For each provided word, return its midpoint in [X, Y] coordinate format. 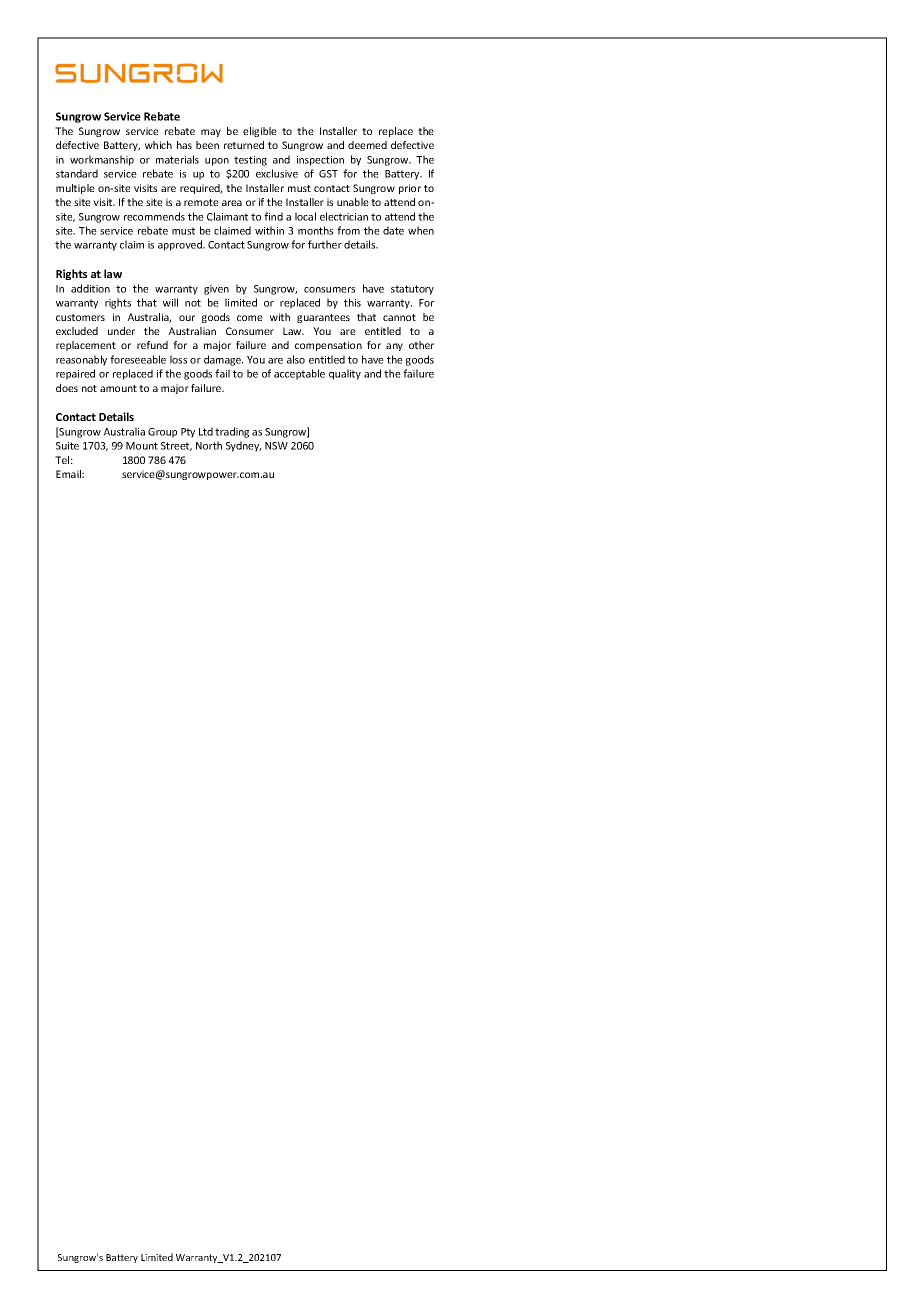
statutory [412, 290]
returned [244, 145]
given [216, 290]
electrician [344, 216]
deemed [367, 145]
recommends [154, 216]
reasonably [81, 360]
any [394, 347]
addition [90, 288]
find [273, 216]
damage [223, 360]
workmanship [102, 160]
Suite [67, 446]
